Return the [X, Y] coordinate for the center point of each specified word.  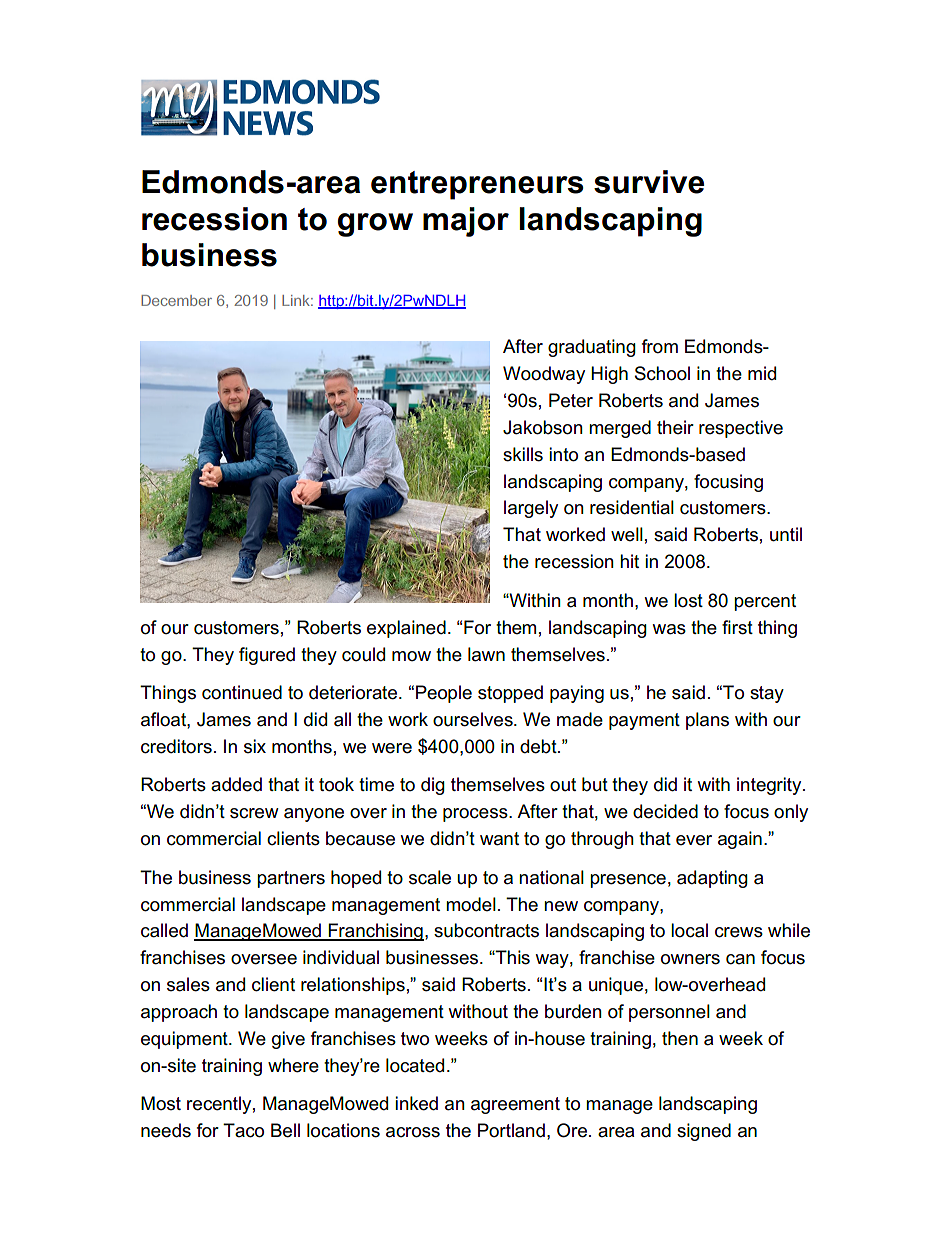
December [176, 300]
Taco [243, 1130]
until [786, 534]
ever [694, 840]
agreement [515, 1105]
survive [649, 182]
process [476, 815]
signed [704, 1132]
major [466, 222]
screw [254, 813]
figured [267, 656]
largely [531, 509]
